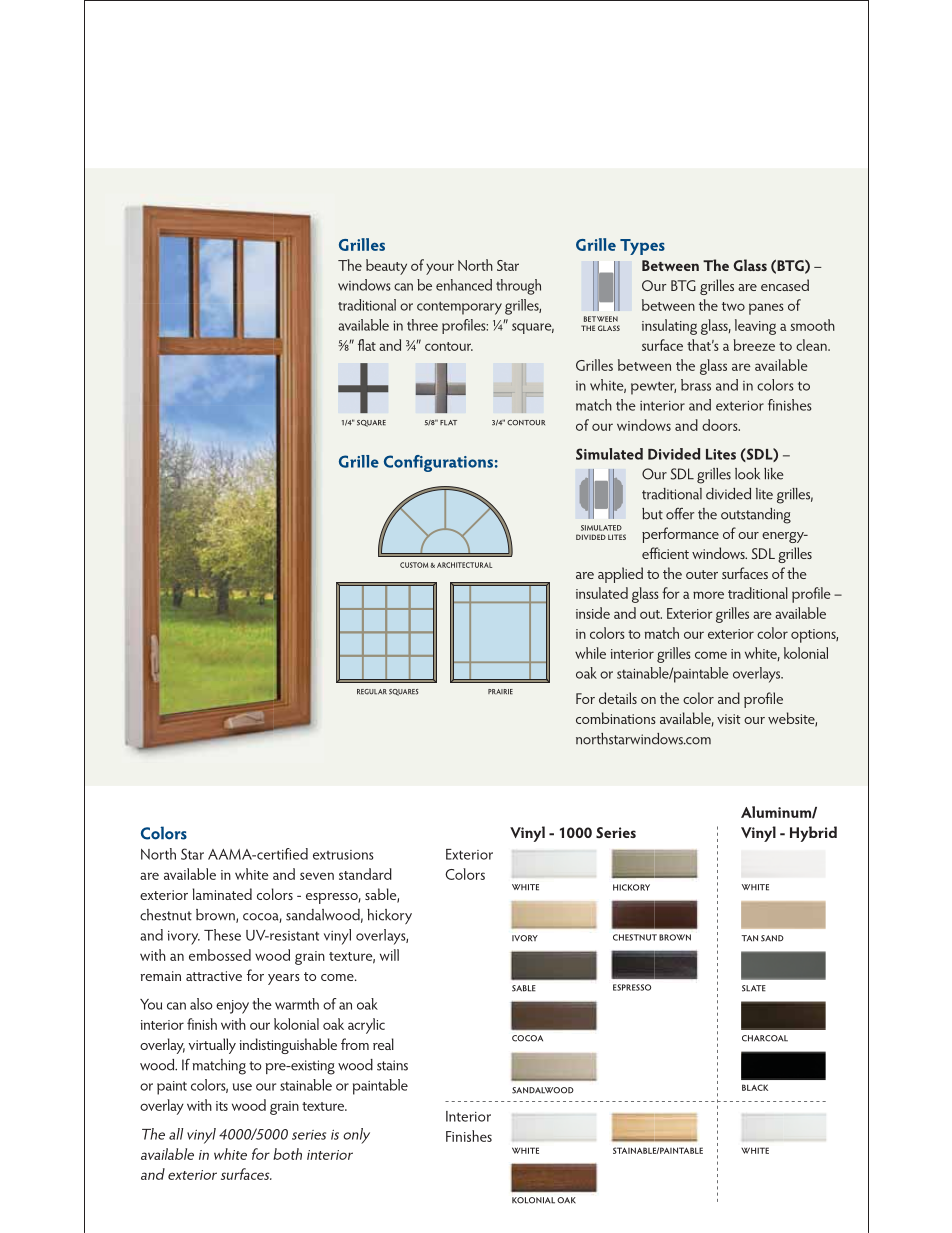  I want to click on BLACK, so click(755, 1087).
